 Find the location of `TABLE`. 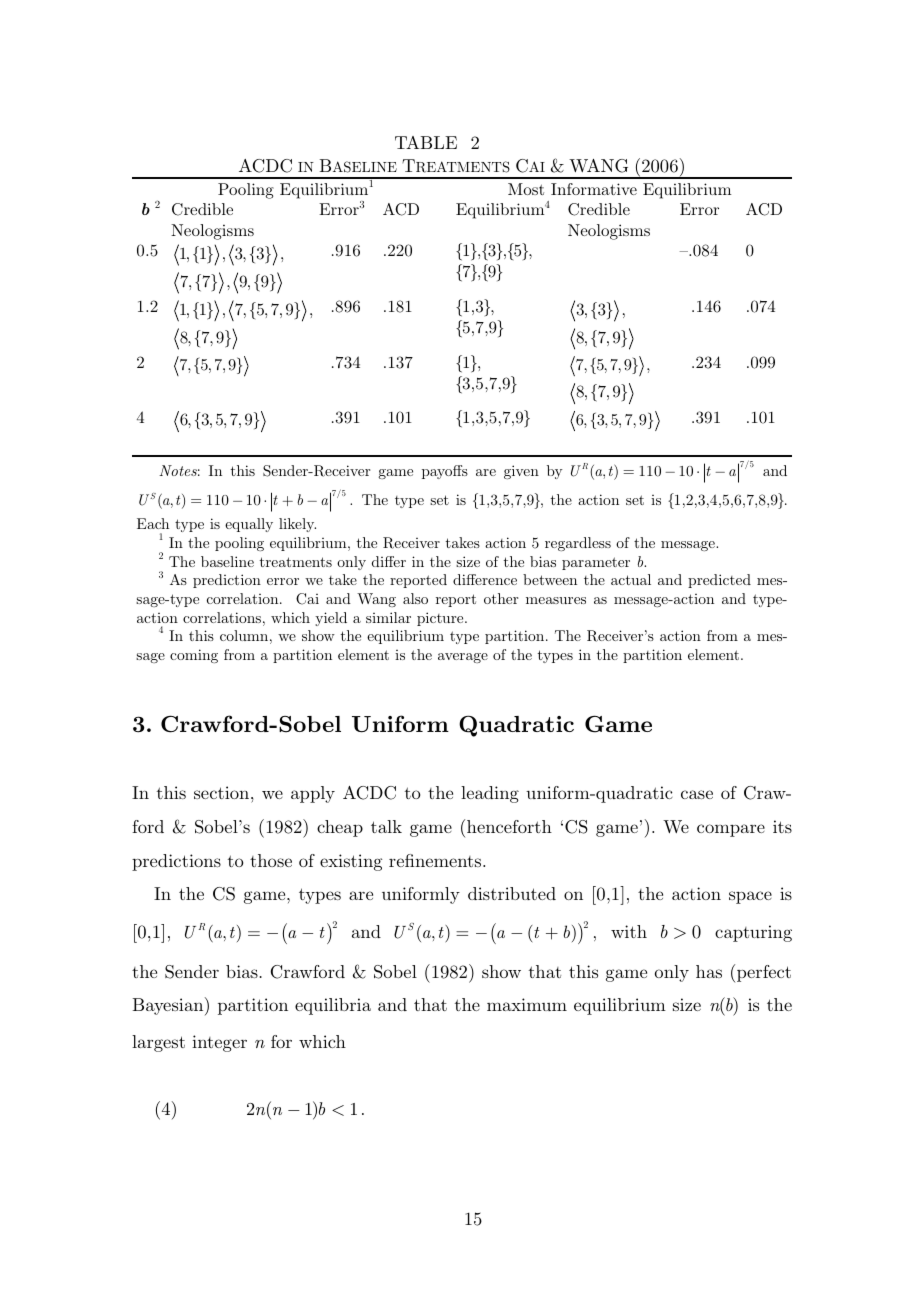

TABLE is located at coordinates (426, 142).
